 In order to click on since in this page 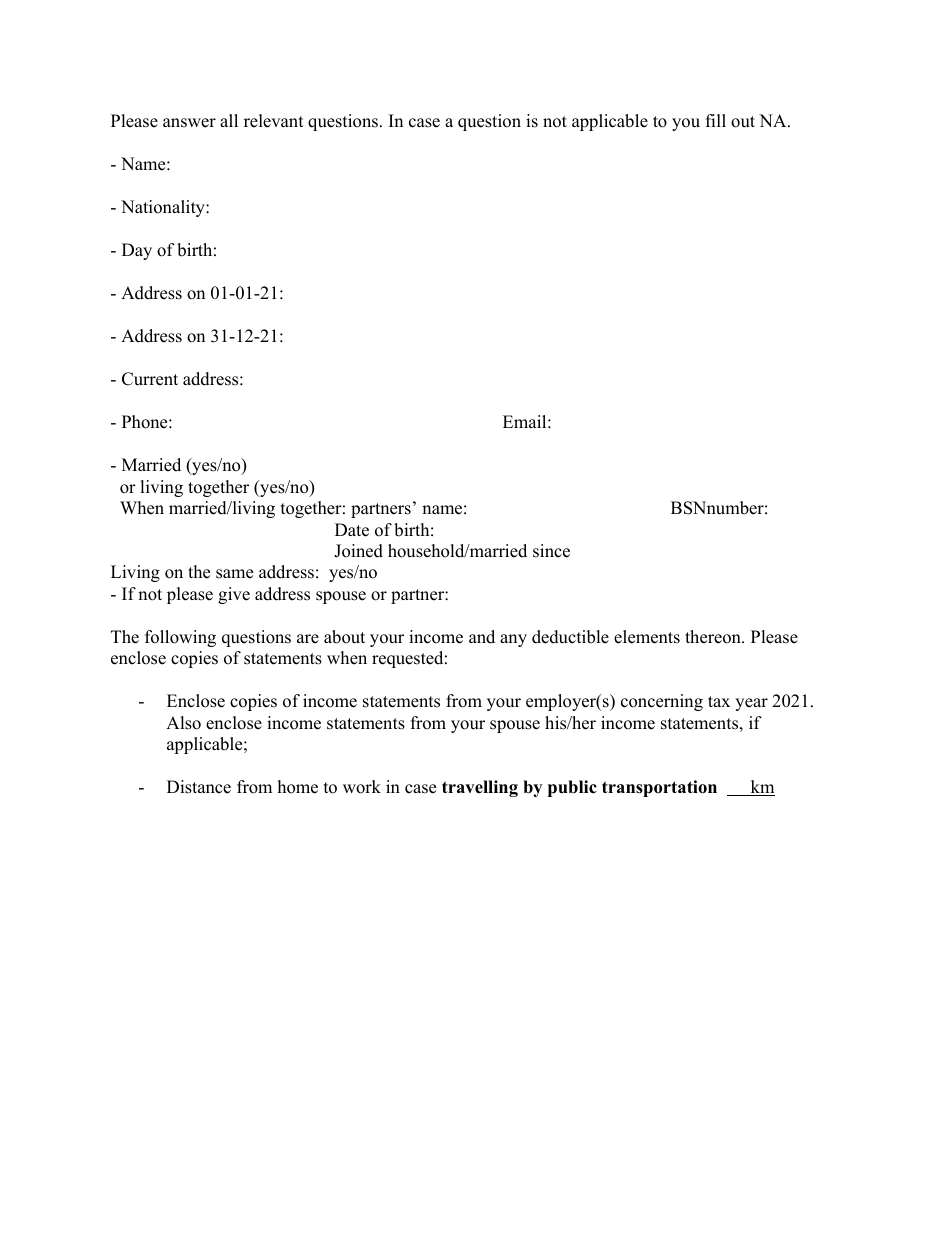, I will do `click(551, 551)`.
